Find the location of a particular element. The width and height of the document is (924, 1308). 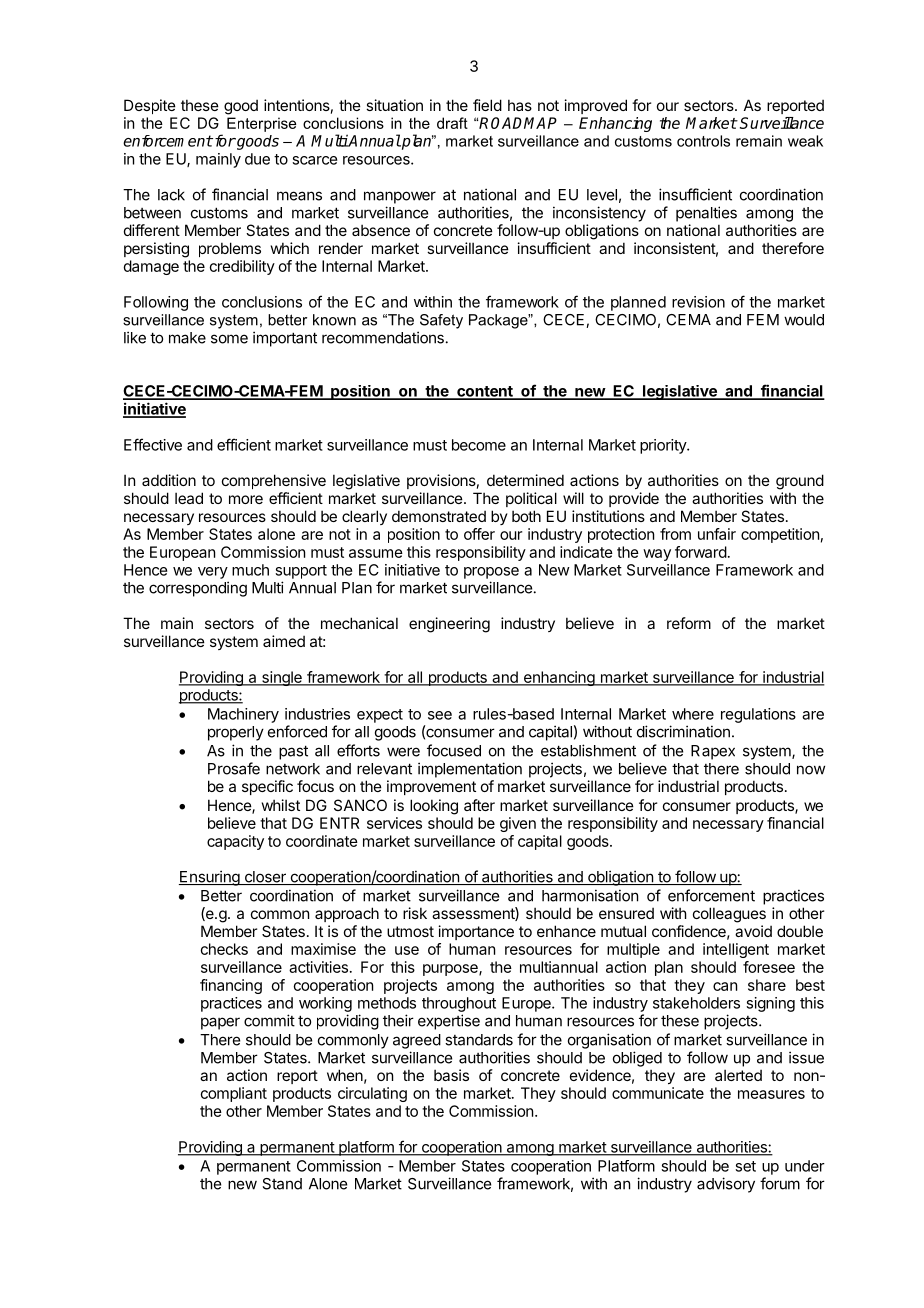

reform is located at coordinates (689, 623).
